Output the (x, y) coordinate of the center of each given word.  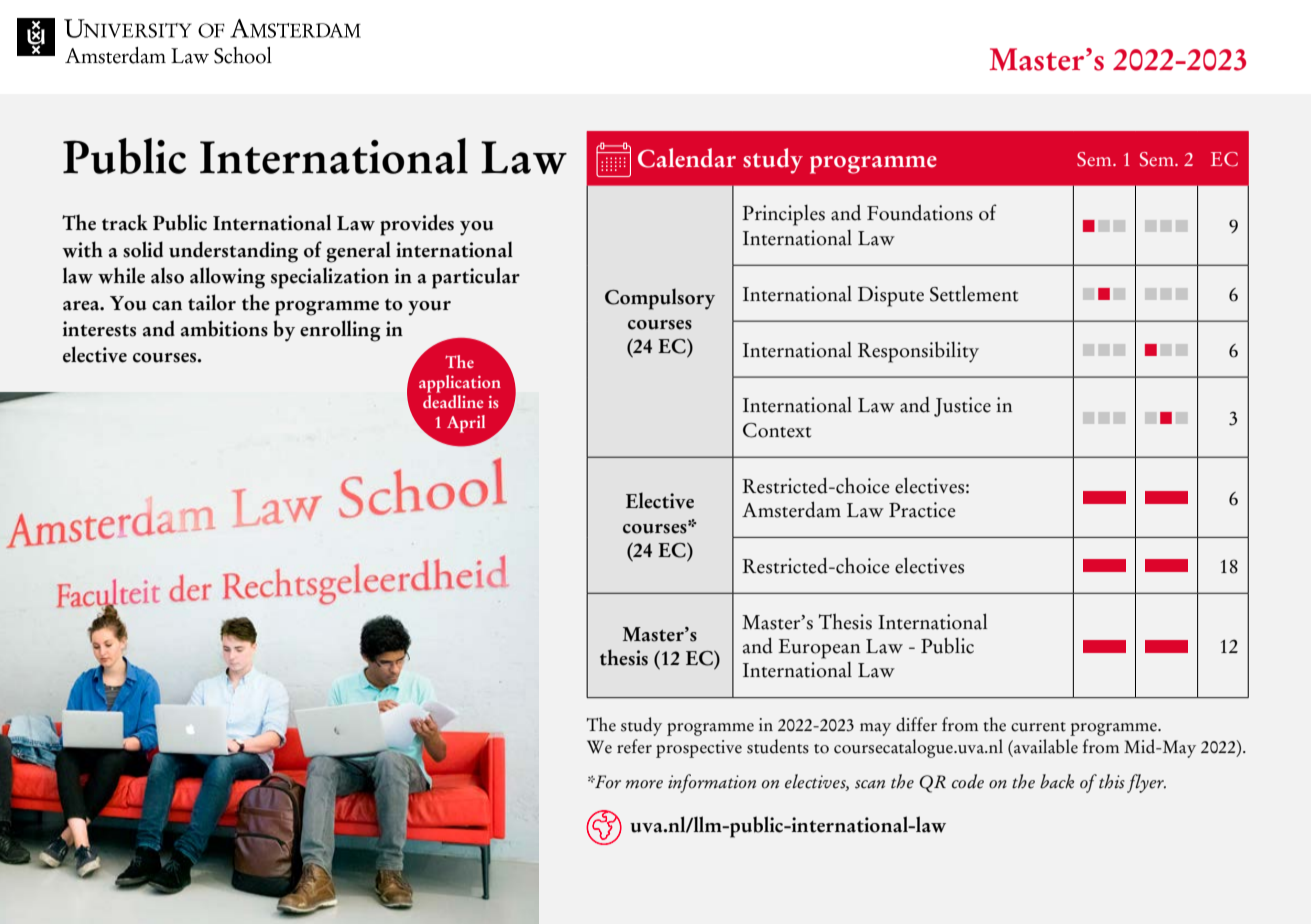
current (1038, 727)
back (1057, 781)
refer (634, 746)
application (460, 384)
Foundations (920, 212)
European (819, 649)
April (466, 424)
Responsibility (918, 352)
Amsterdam (791, 509)
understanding (233, 252)
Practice (922, 510)
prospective (699, 749)
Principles (783, 215)
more (644, 784)
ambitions (224, 328)
